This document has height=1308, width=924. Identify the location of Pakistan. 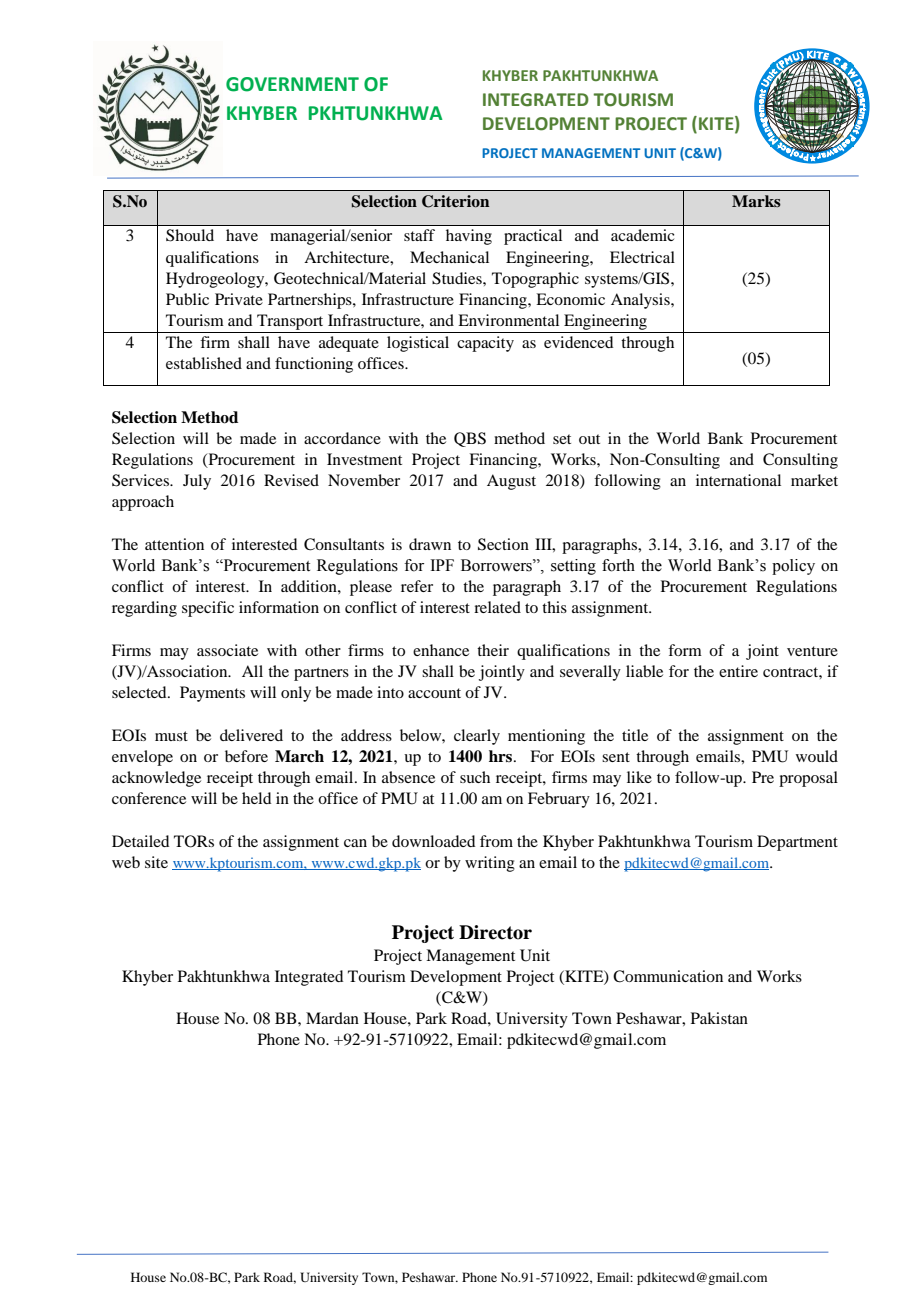
(719, 1018).
